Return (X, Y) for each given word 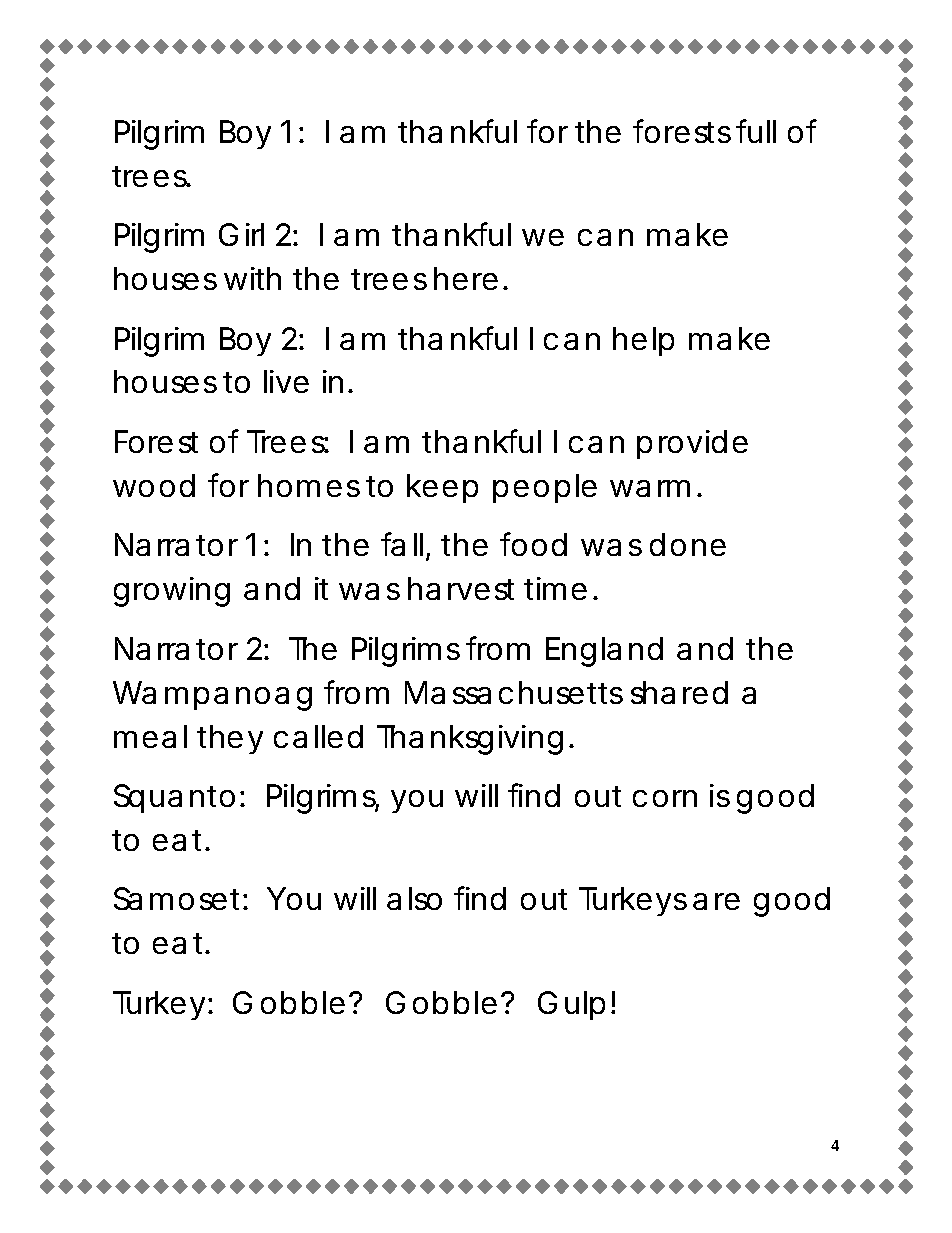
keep (442, 488)
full (756, 131)
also (414, 898)
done (688, 544)
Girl (241, 234)
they (230, 739)
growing (172, 592)
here (466, 278)
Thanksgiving (470, 740)
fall (402, 544)
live (286, 381)
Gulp (571, 1005)
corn (665, 798)
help (643, 341)
